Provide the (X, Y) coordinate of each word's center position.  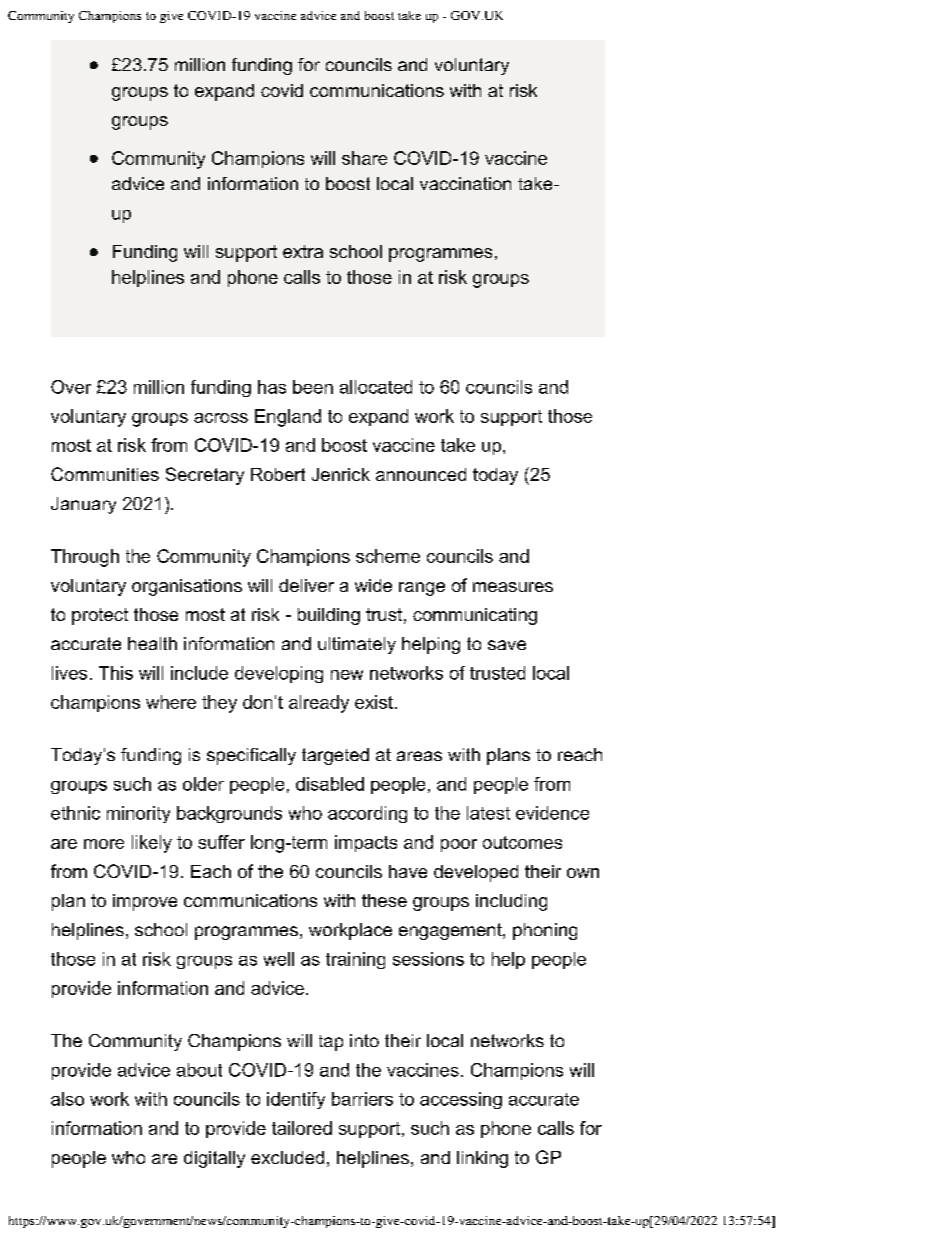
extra (303, 251)
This (116, 673)
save (507, 645)
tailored (302, 1128)
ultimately (357, 645)
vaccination (465, 183)
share (364, 158)
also (67, 1099)
